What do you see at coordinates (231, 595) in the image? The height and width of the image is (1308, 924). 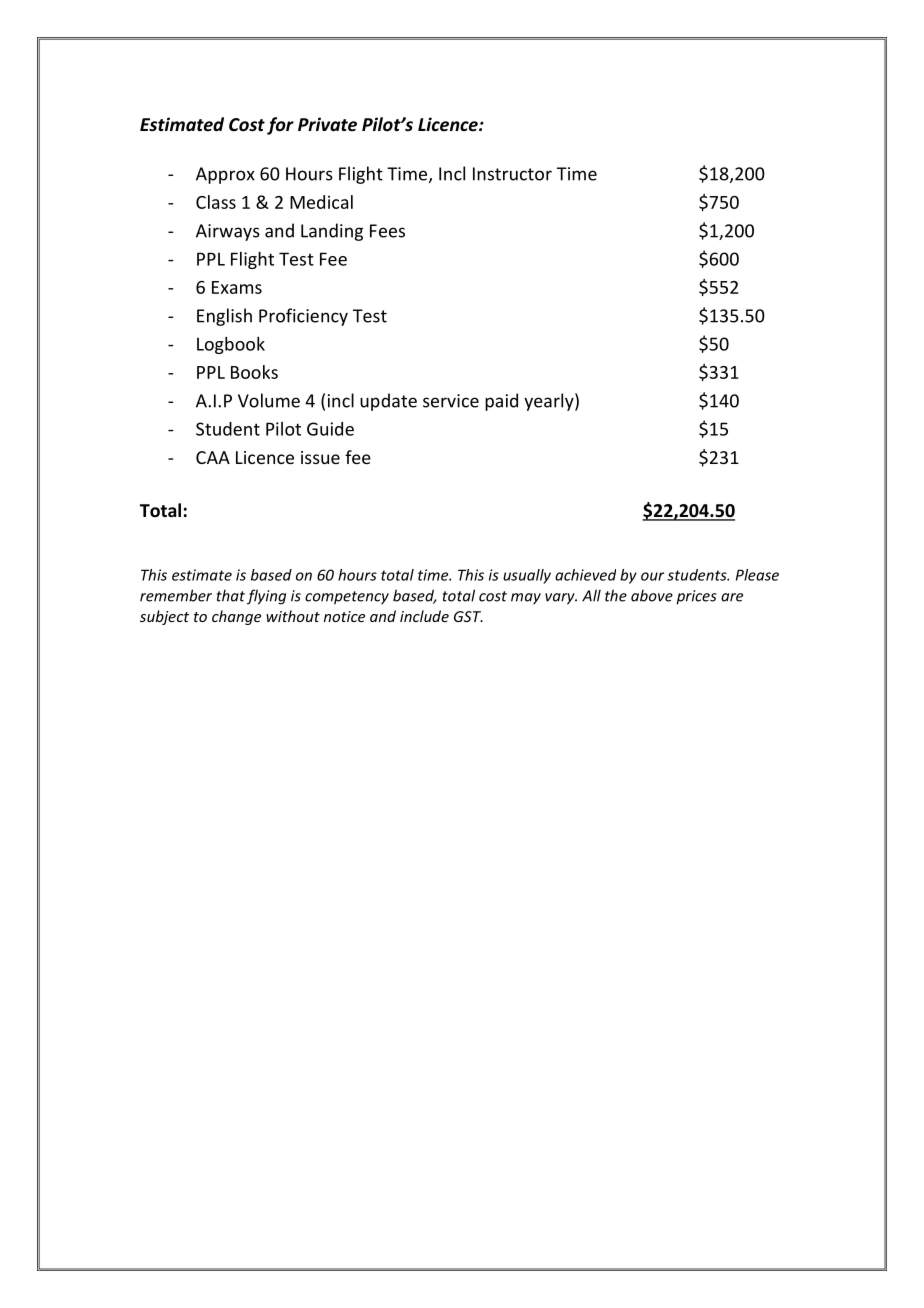 I see `that` at bounding box center [231, 595].
